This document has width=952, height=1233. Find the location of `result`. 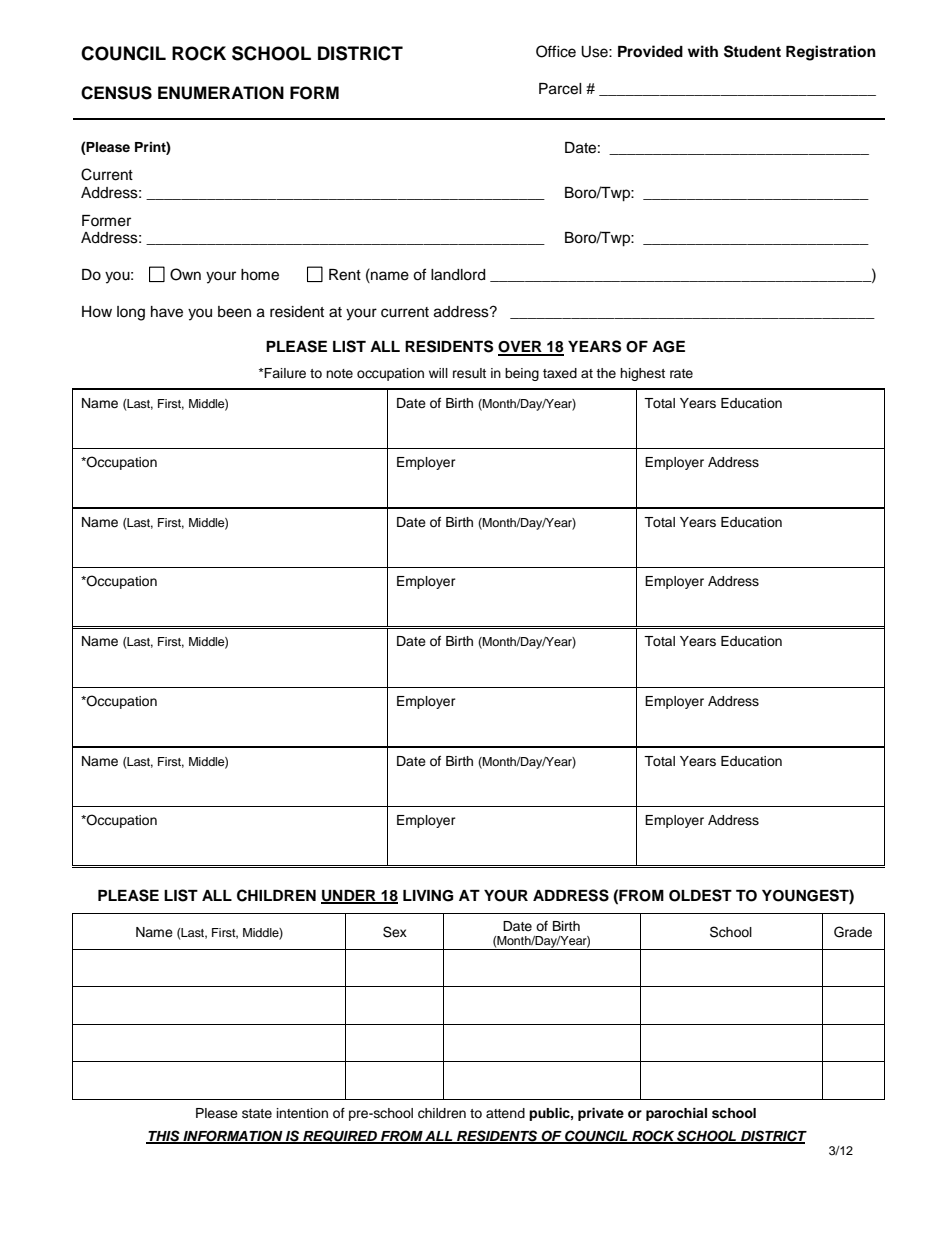

result is located at coordinates (469, 373).
